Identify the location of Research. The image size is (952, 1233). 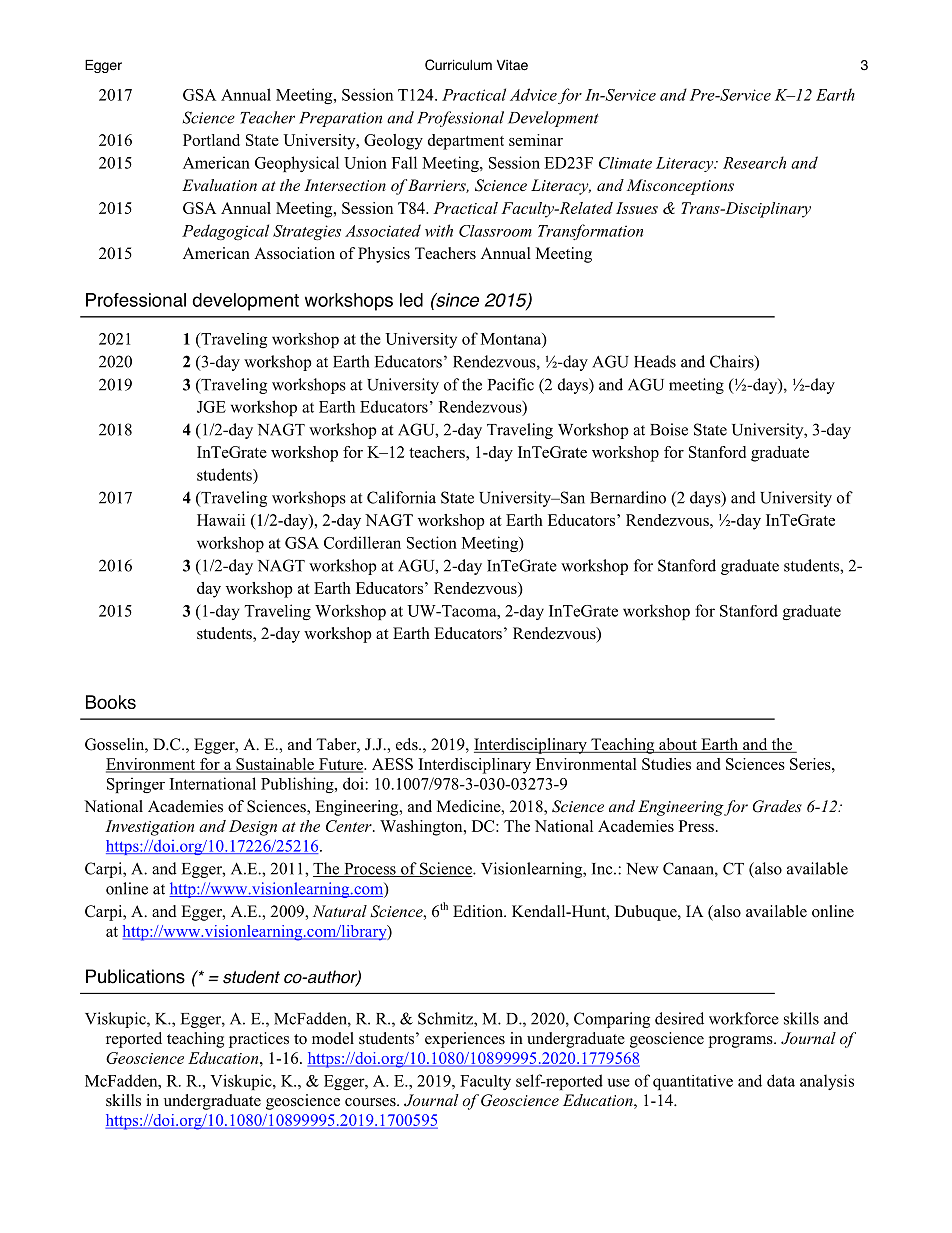
(754, 162).
